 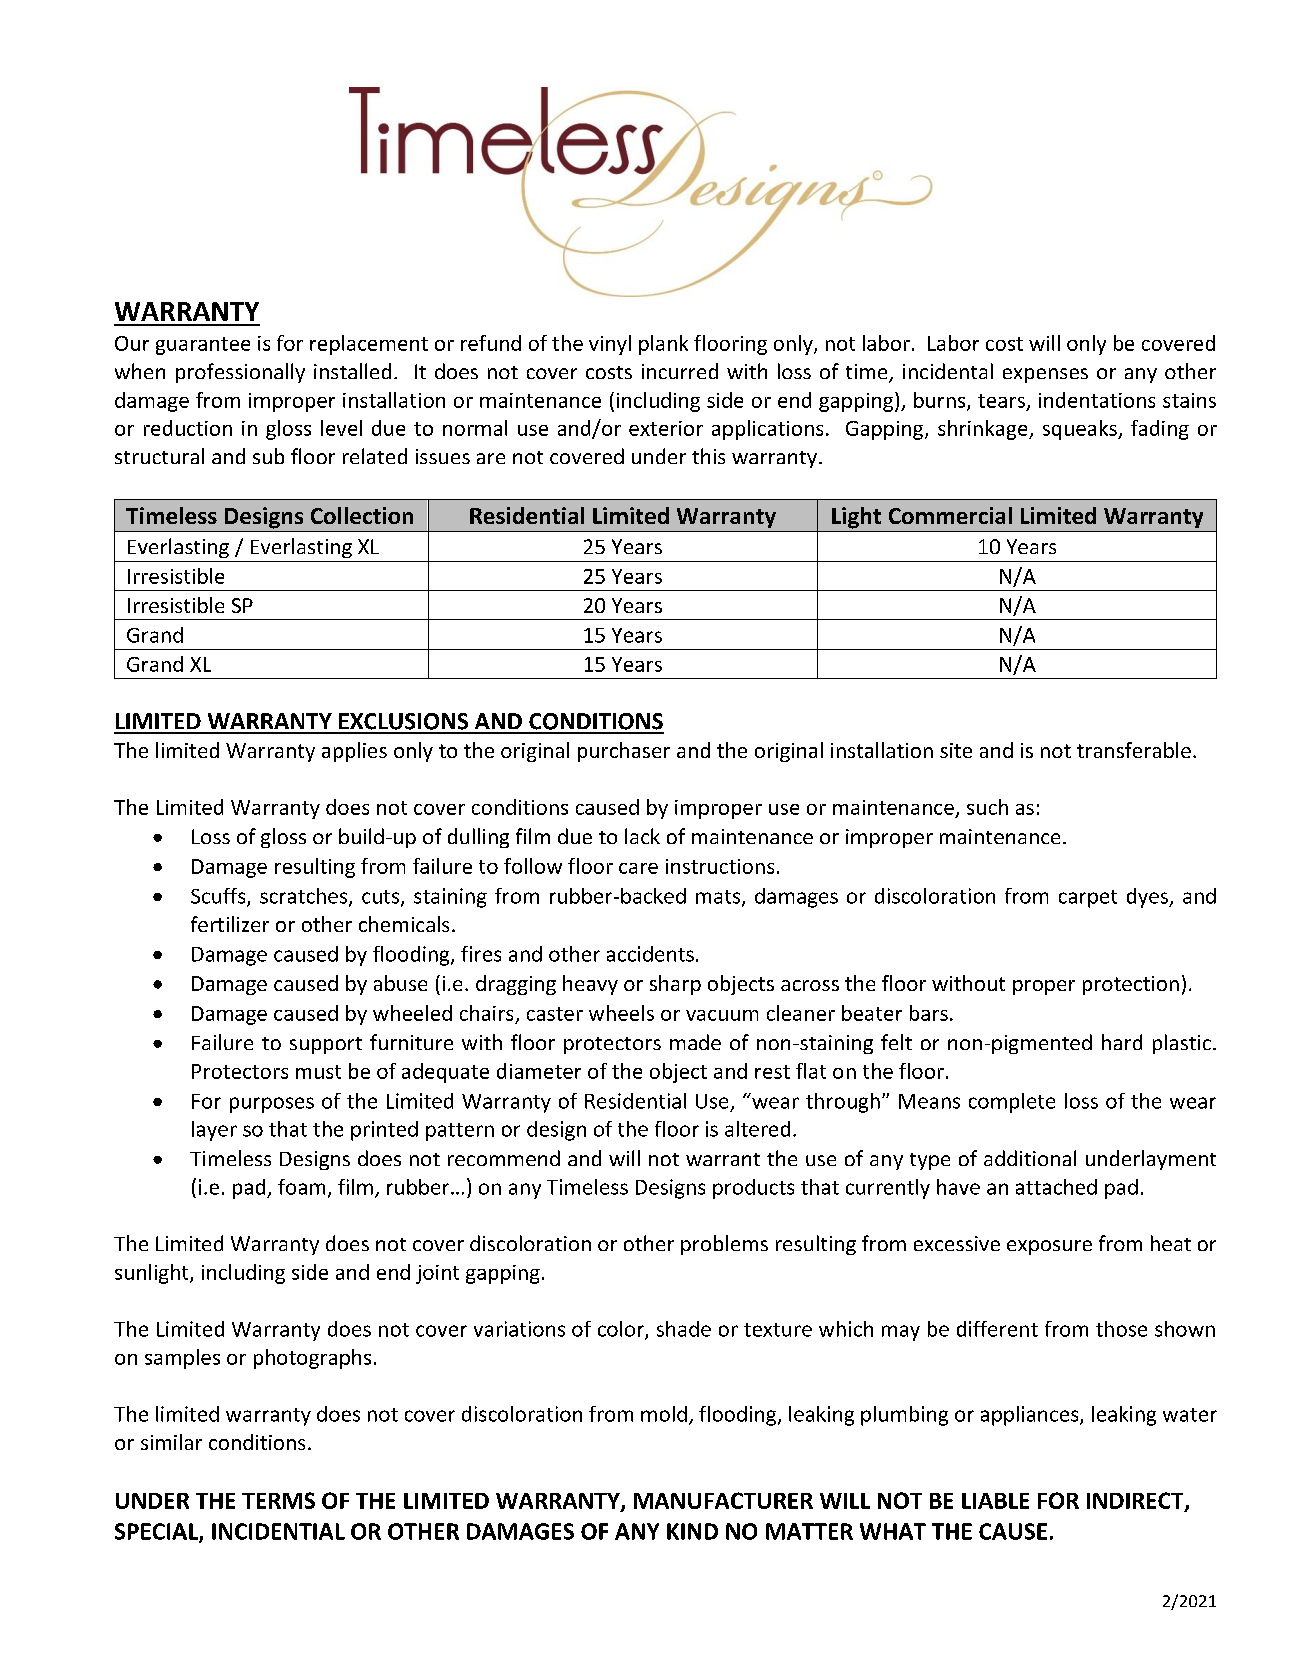 What do you see at coordinates (301, 1187) in the page?
I see `foam` at bounding box center [301, 1187].
